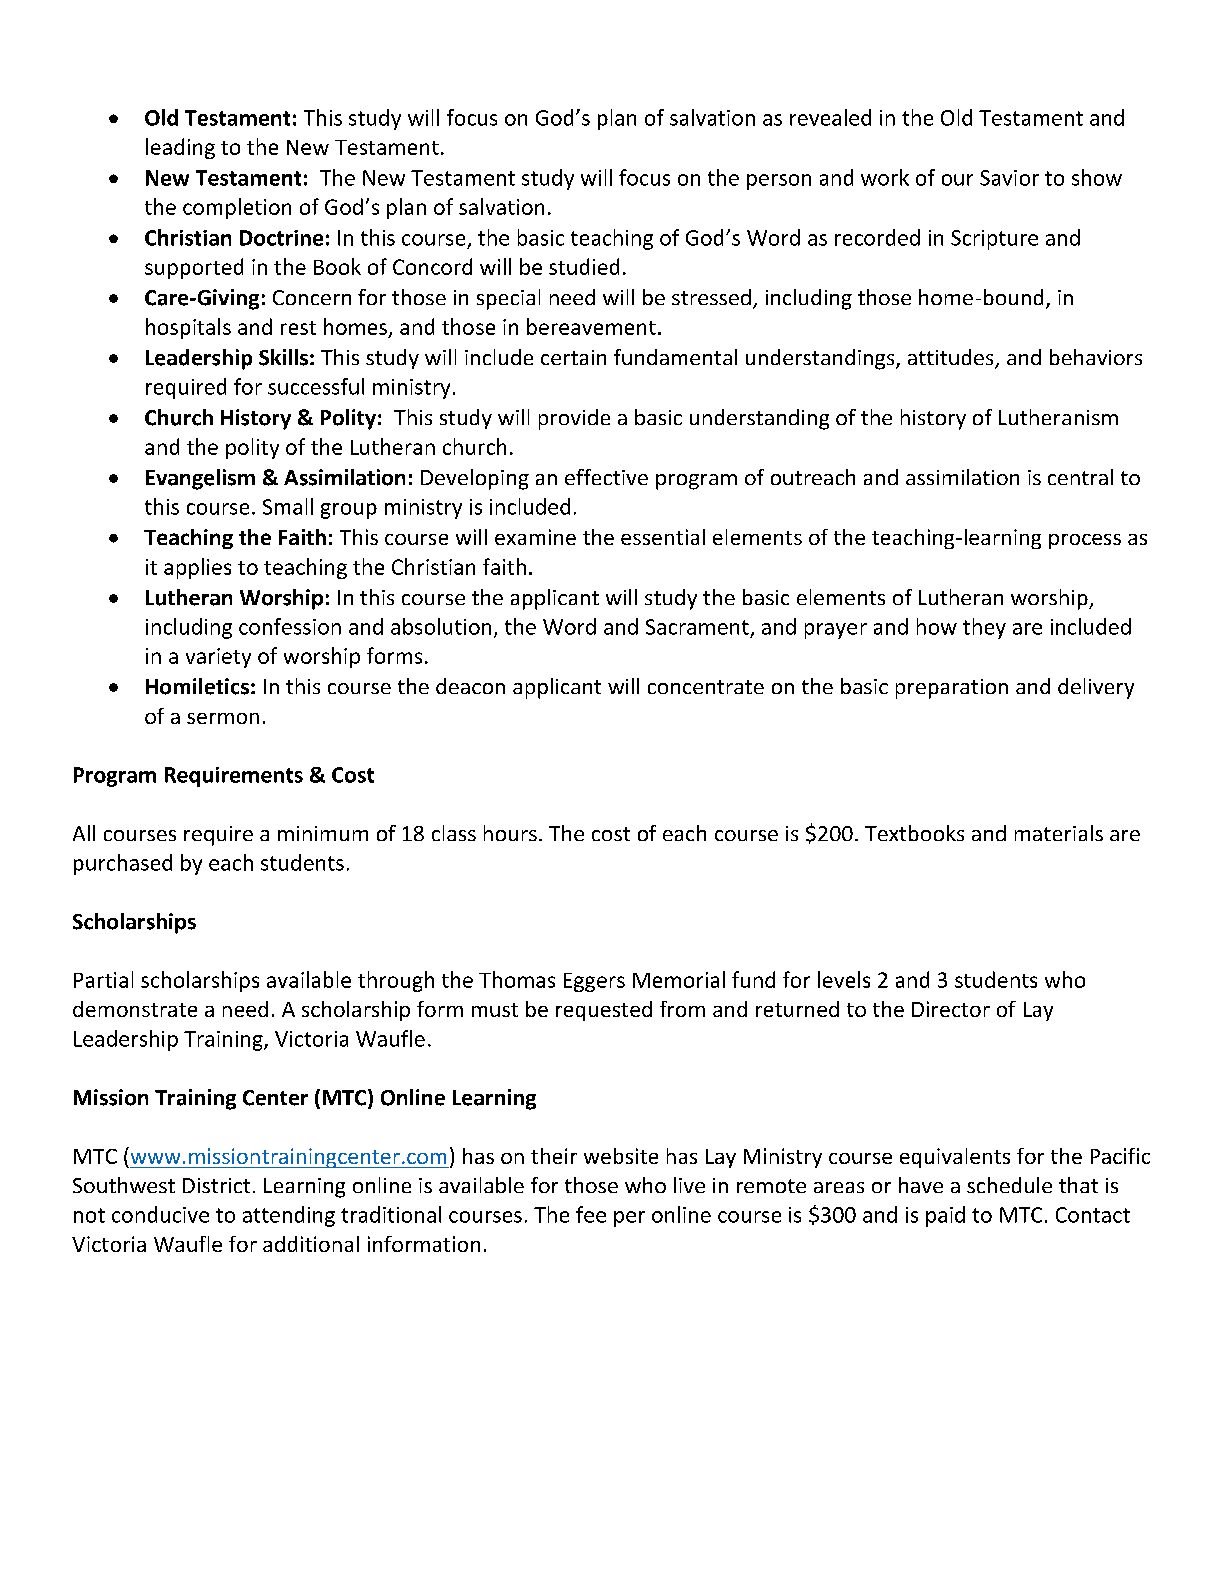 The width and height of the screenshot is (1225, 1586). Describe the element at coordinates (1059, 833) in the screenshot. I see `materials` at that location.
